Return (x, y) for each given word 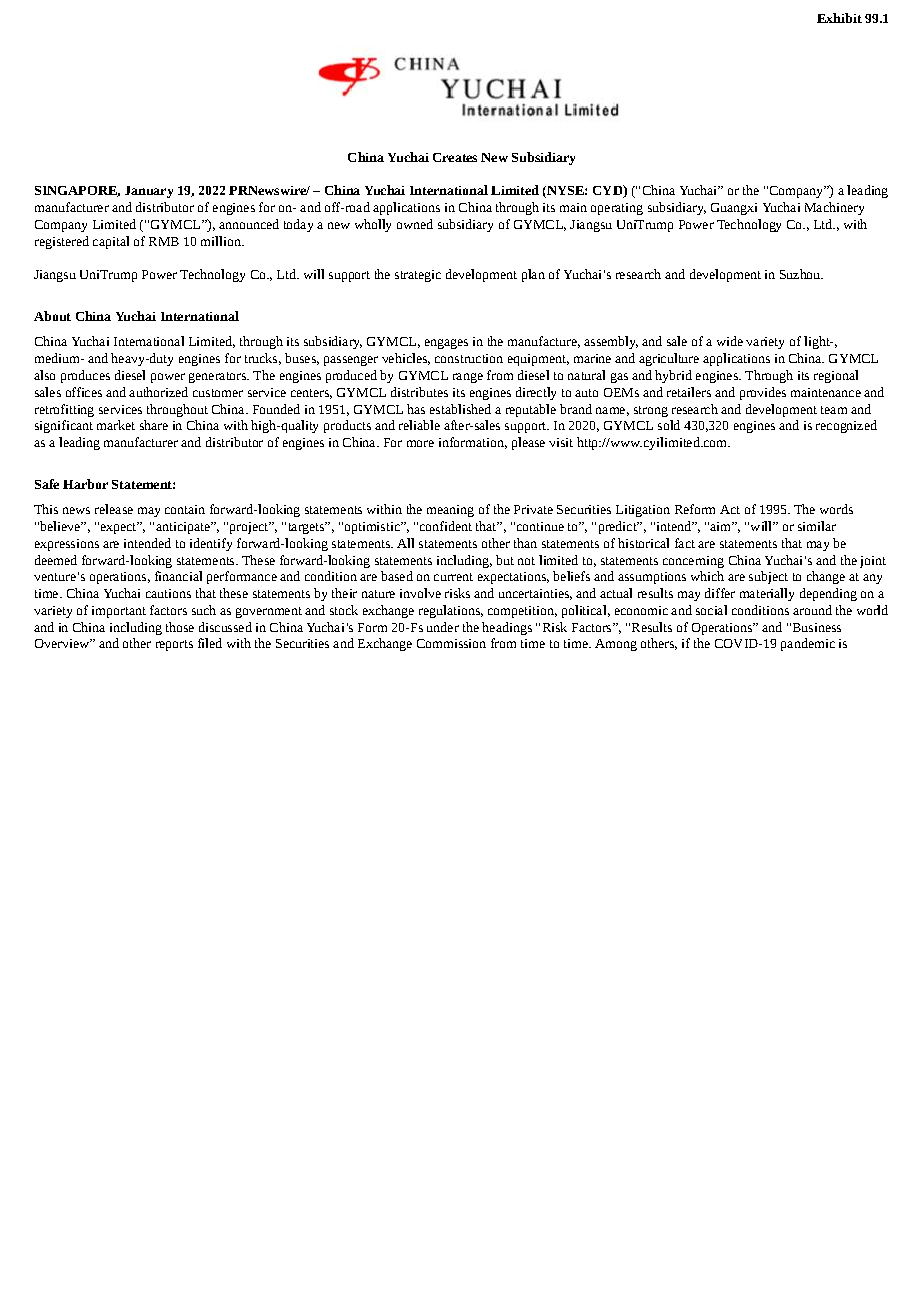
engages (446, 344)
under (443, 627)
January (149, 192)
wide (730, 341)
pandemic (808, 644)
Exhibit (839, 18)
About (52, 316)
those (180, 627)
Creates (455, 157)
